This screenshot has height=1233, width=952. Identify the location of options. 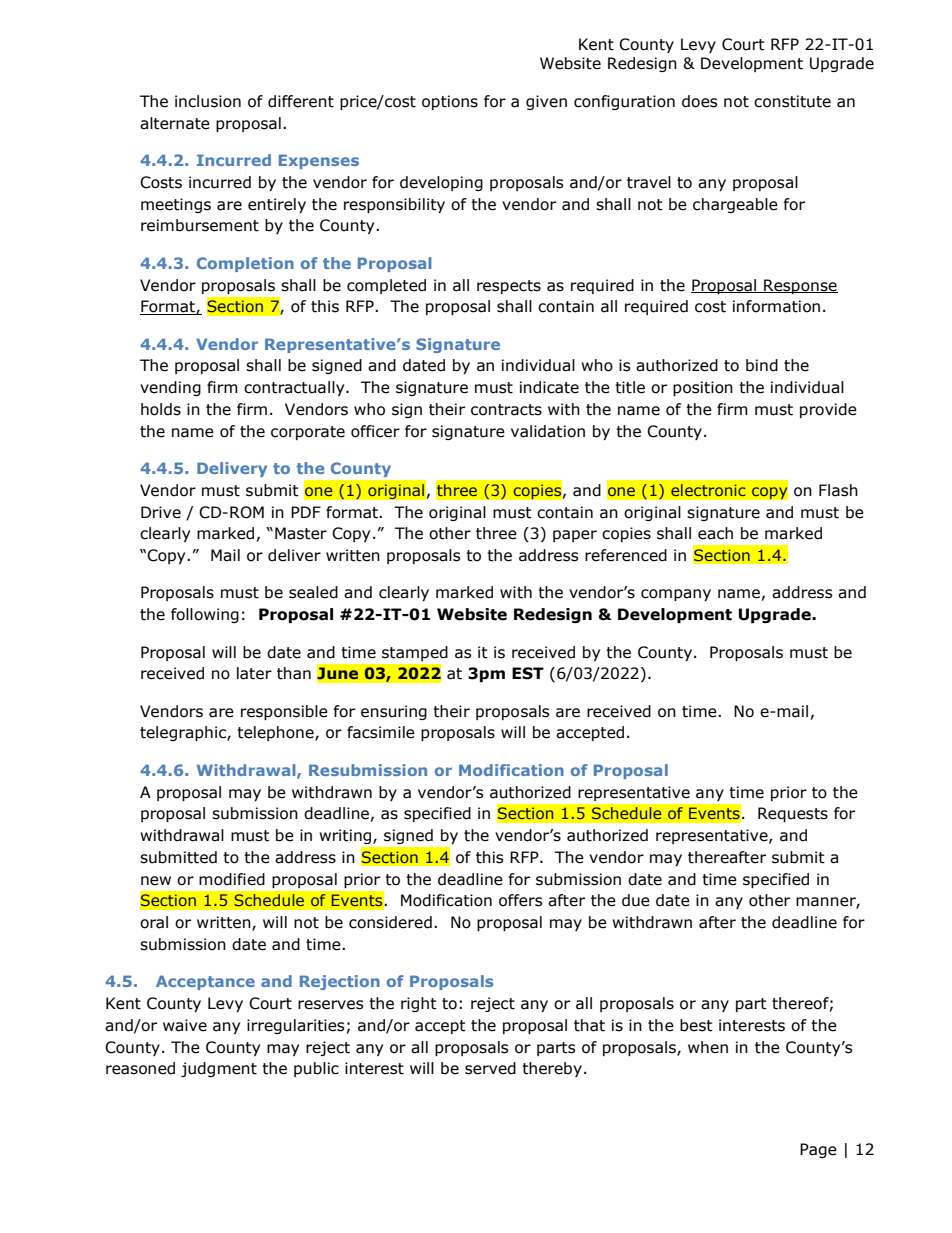
(450, 102).
